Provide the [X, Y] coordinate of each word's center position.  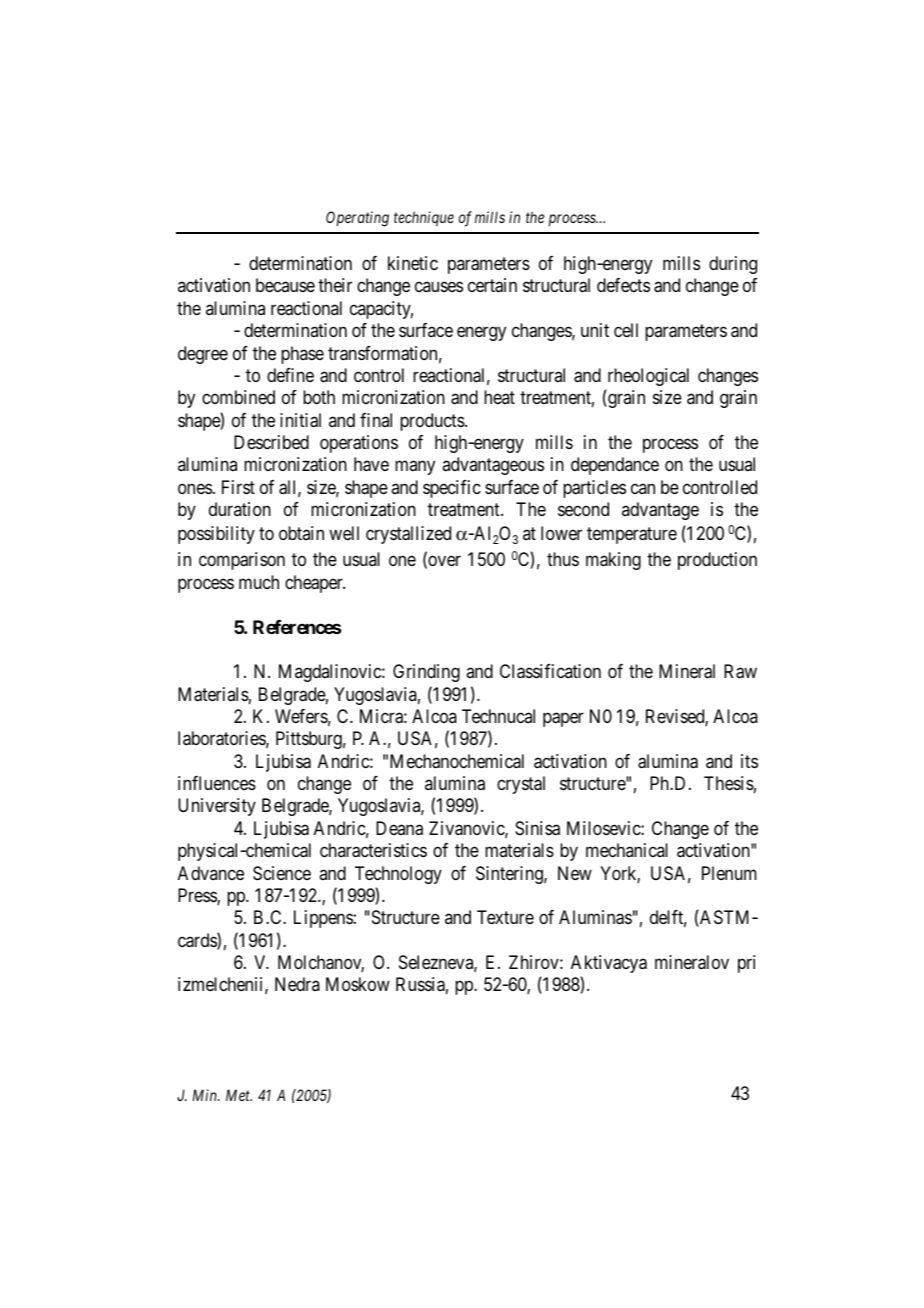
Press [198, 896]
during [733, 265]
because [285, 285]
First [238, 487]
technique [424, 218]
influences [217, 783]
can [643, 488]
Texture [505, 917]
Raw [740, 671]
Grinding [426, 673]
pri [746, 964]
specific [452, 489]
